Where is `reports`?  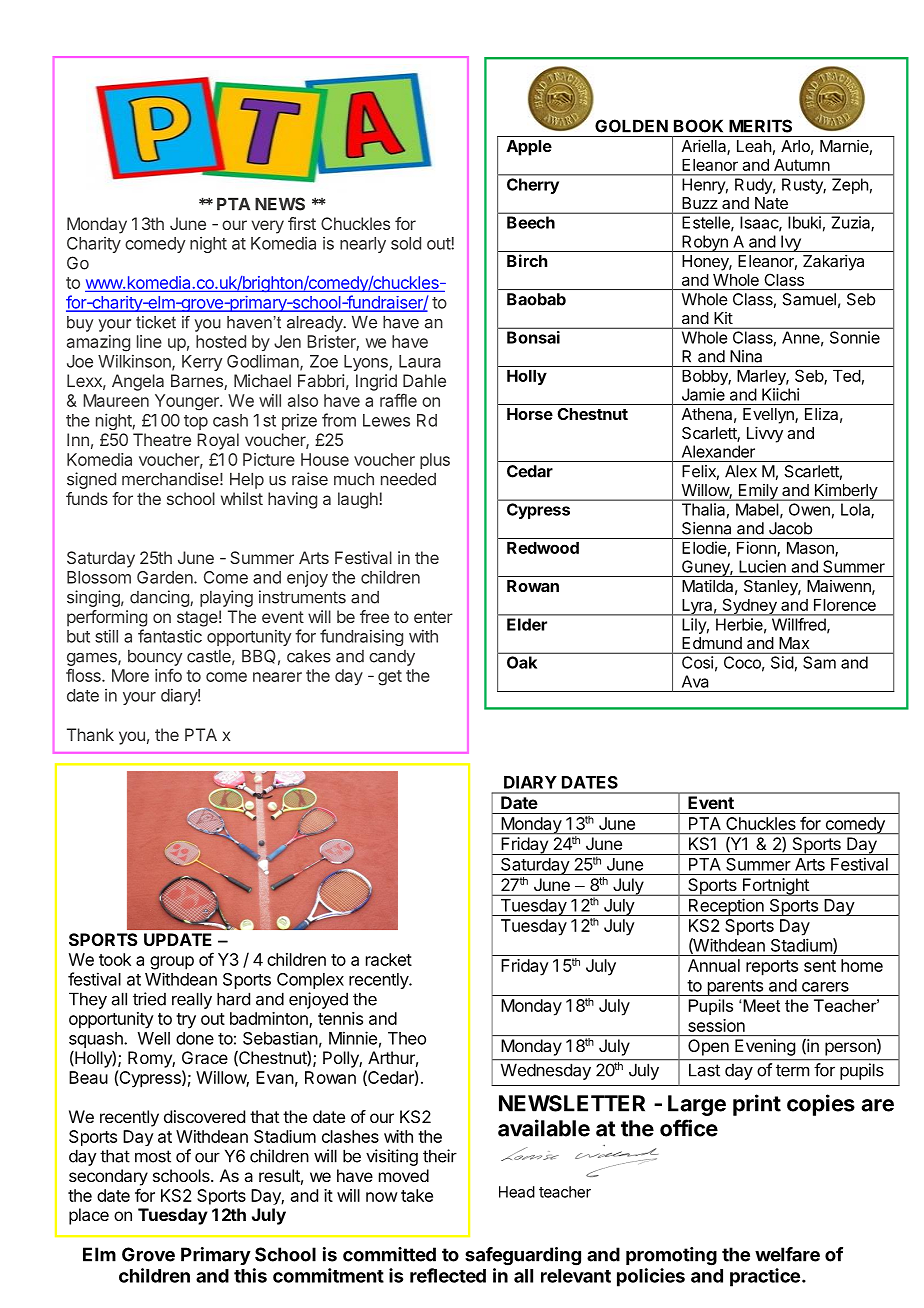
reports is located at coordinates (772, 968).
